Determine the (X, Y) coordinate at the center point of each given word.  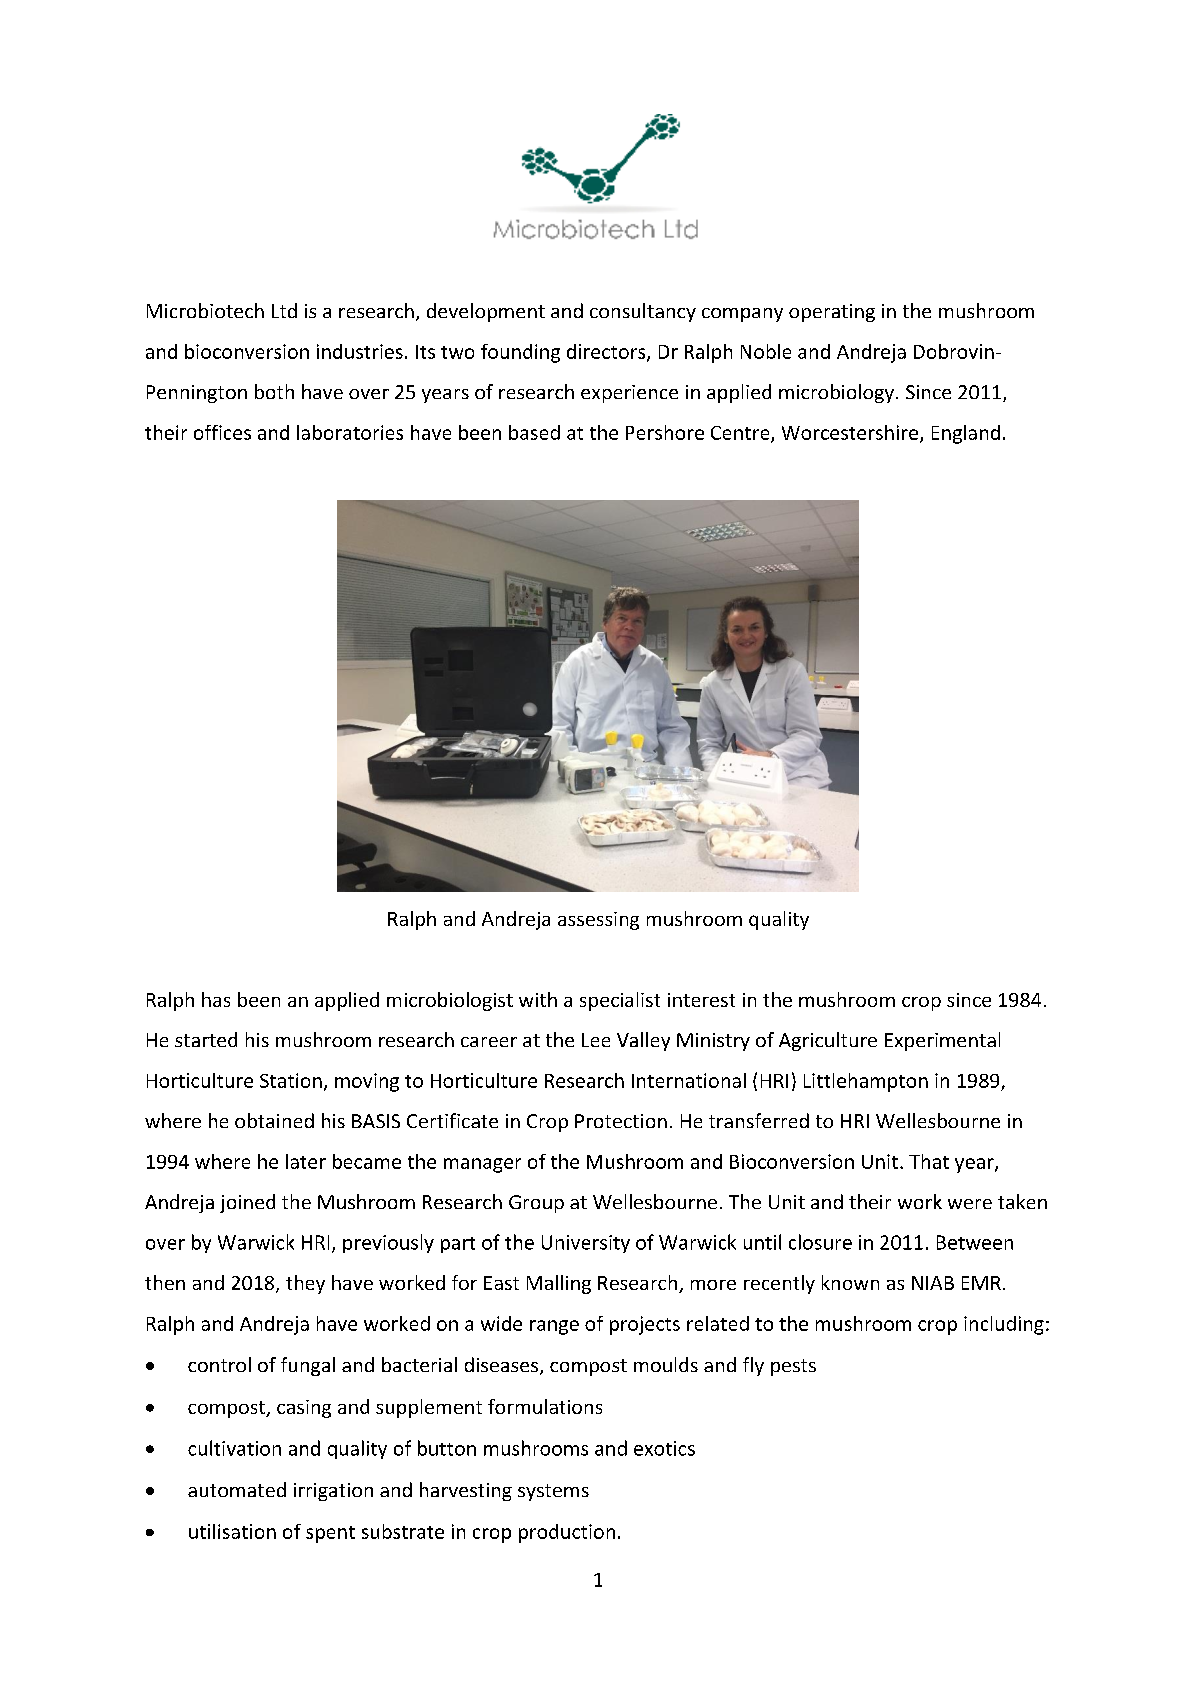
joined (247, 1203)
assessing (598, 921)
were (970, 1204)
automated (237, 1489)
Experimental (942, 1041)
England (966, 434)
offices (222, 432)
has (216, 999)
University (586, 1244)
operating (832, 313)
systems (553, 1492)
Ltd (284, 310)
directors (607, 352)
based (534, 432)
